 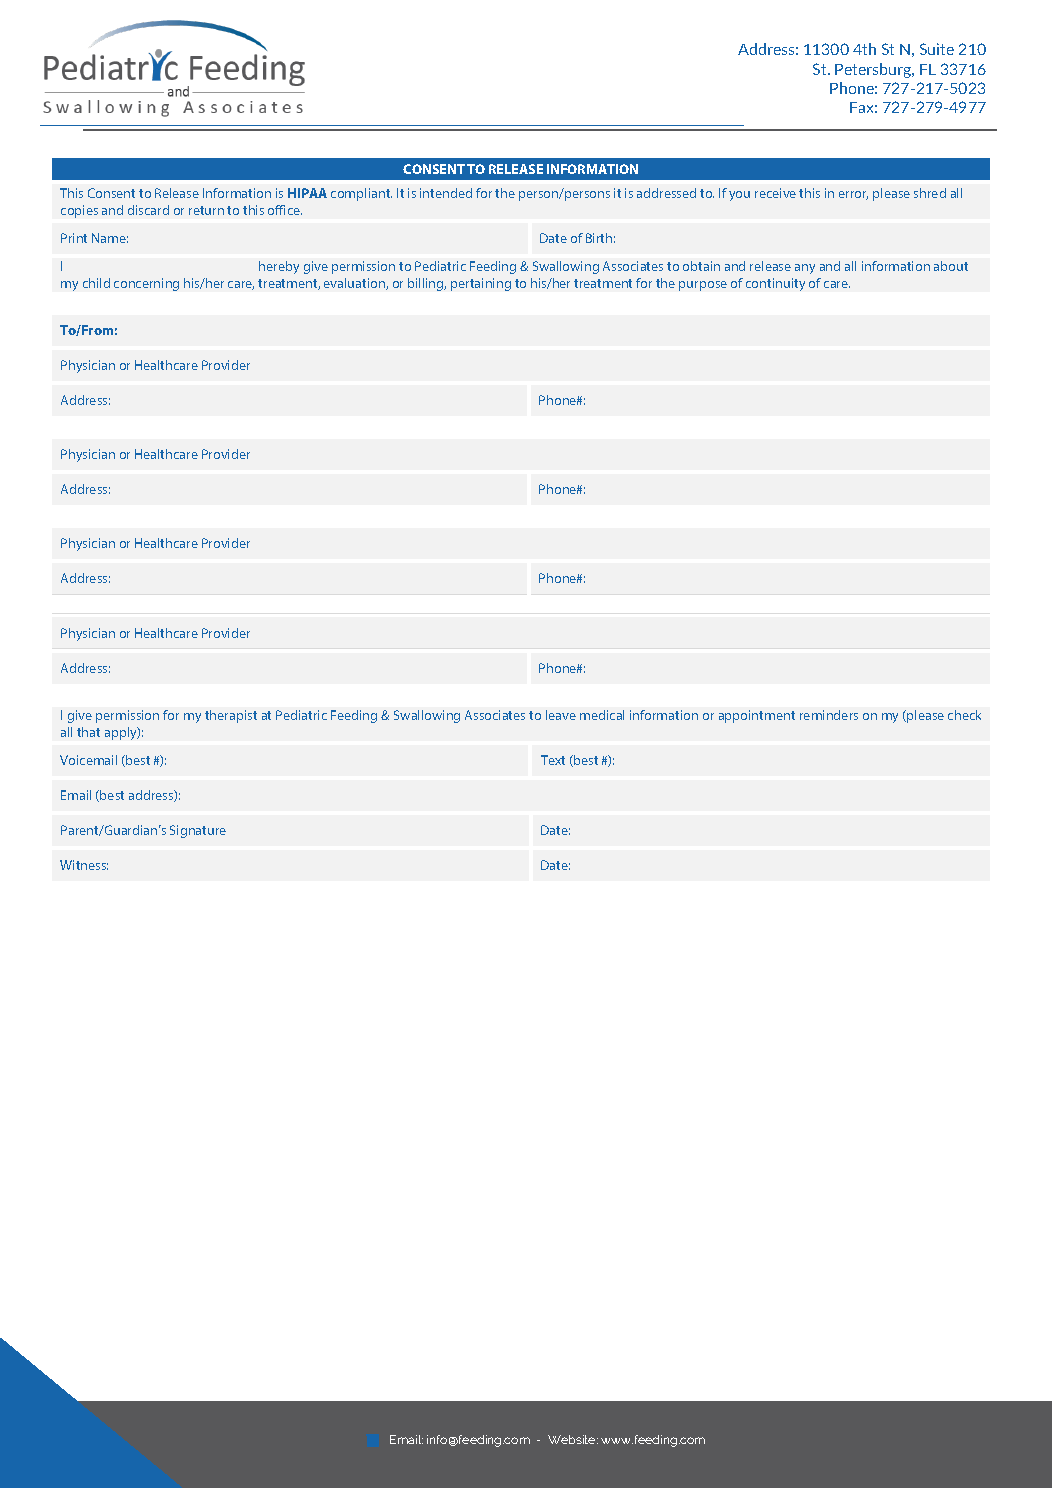 I want to click on Text, so click(x=553, y=760).
